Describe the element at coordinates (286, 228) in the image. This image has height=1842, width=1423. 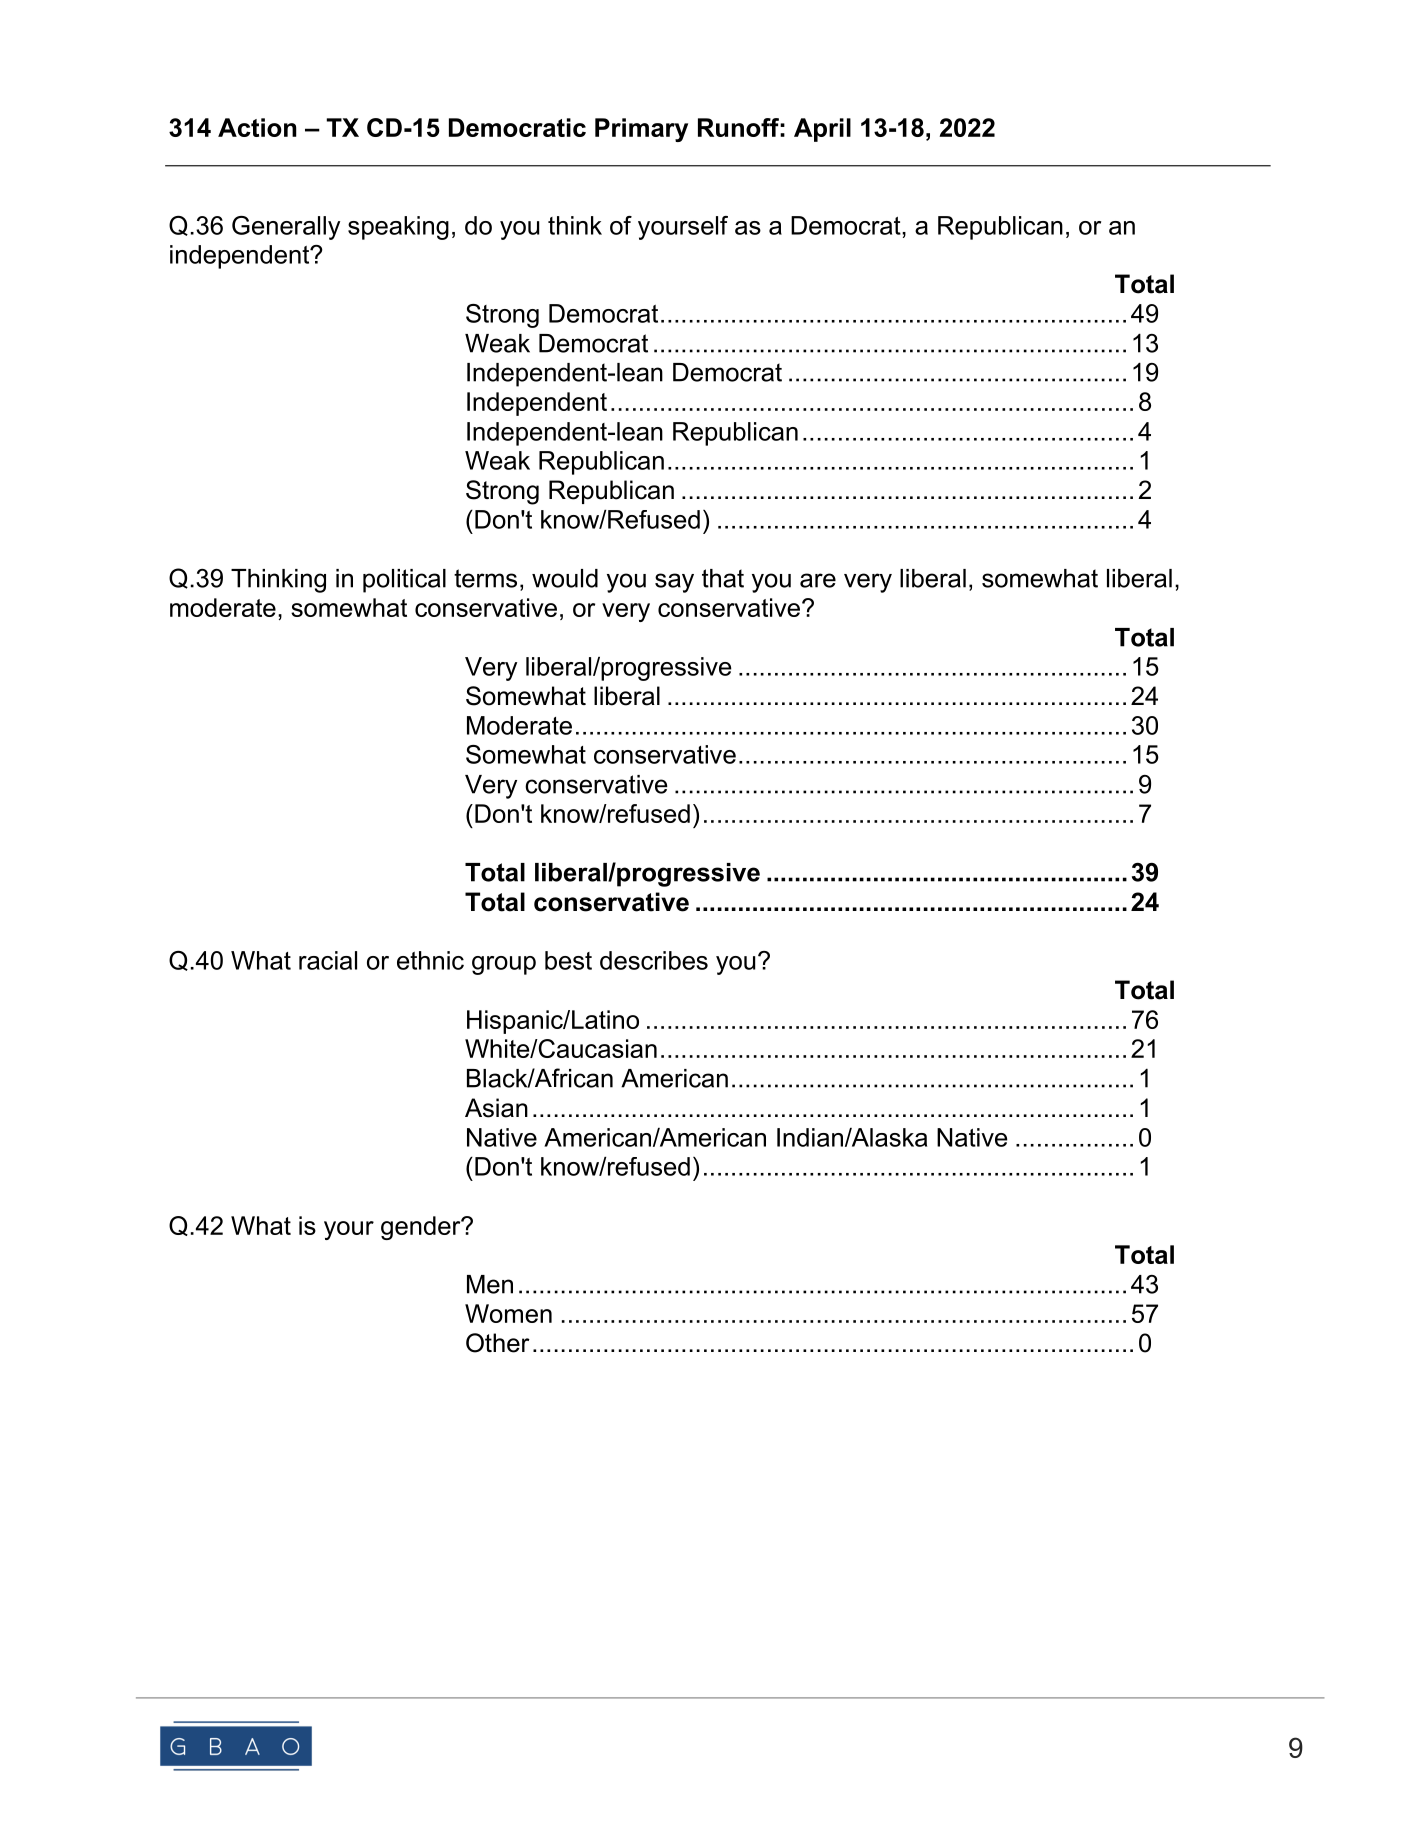
I see `Generally` at that location.
